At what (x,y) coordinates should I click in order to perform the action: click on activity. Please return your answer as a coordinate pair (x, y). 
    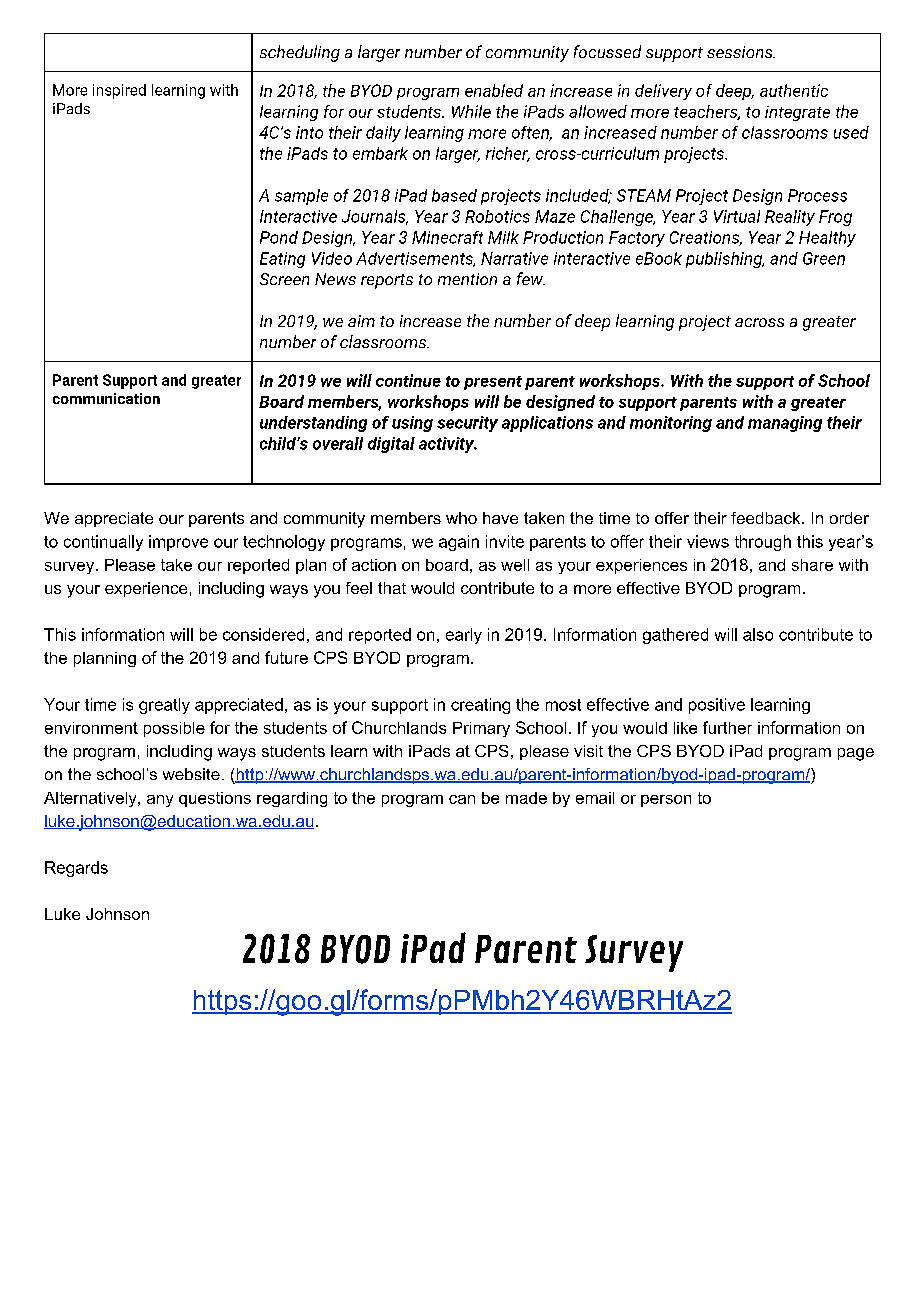
    Looking at the image, I should click on (448, 445).
